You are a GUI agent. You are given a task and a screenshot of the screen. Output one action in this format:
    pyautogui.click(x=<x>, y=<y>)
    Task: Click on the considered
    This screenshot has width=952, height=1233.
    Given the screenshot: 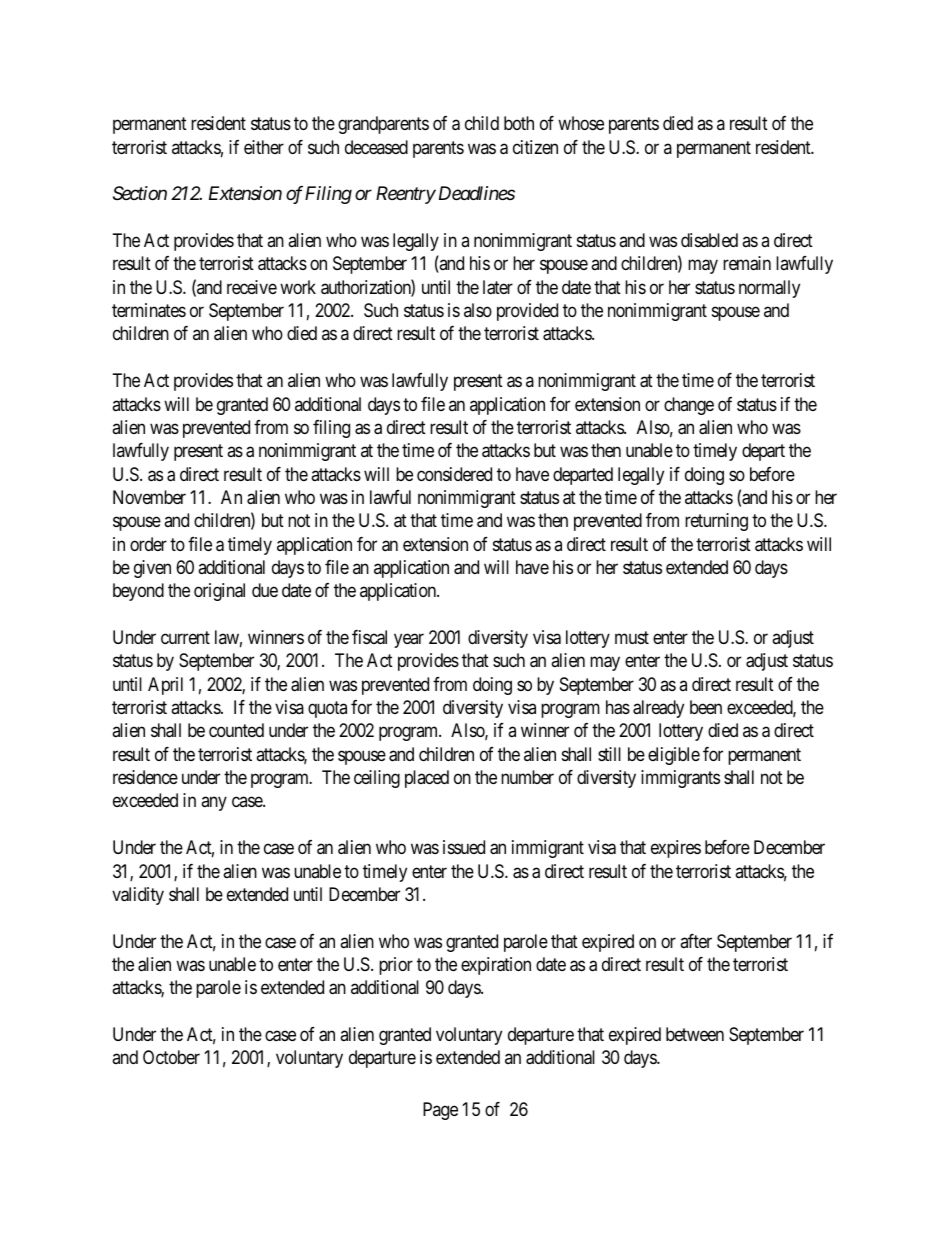 What is the action you would take?
    pyautogui.click(x=454, y=474)
